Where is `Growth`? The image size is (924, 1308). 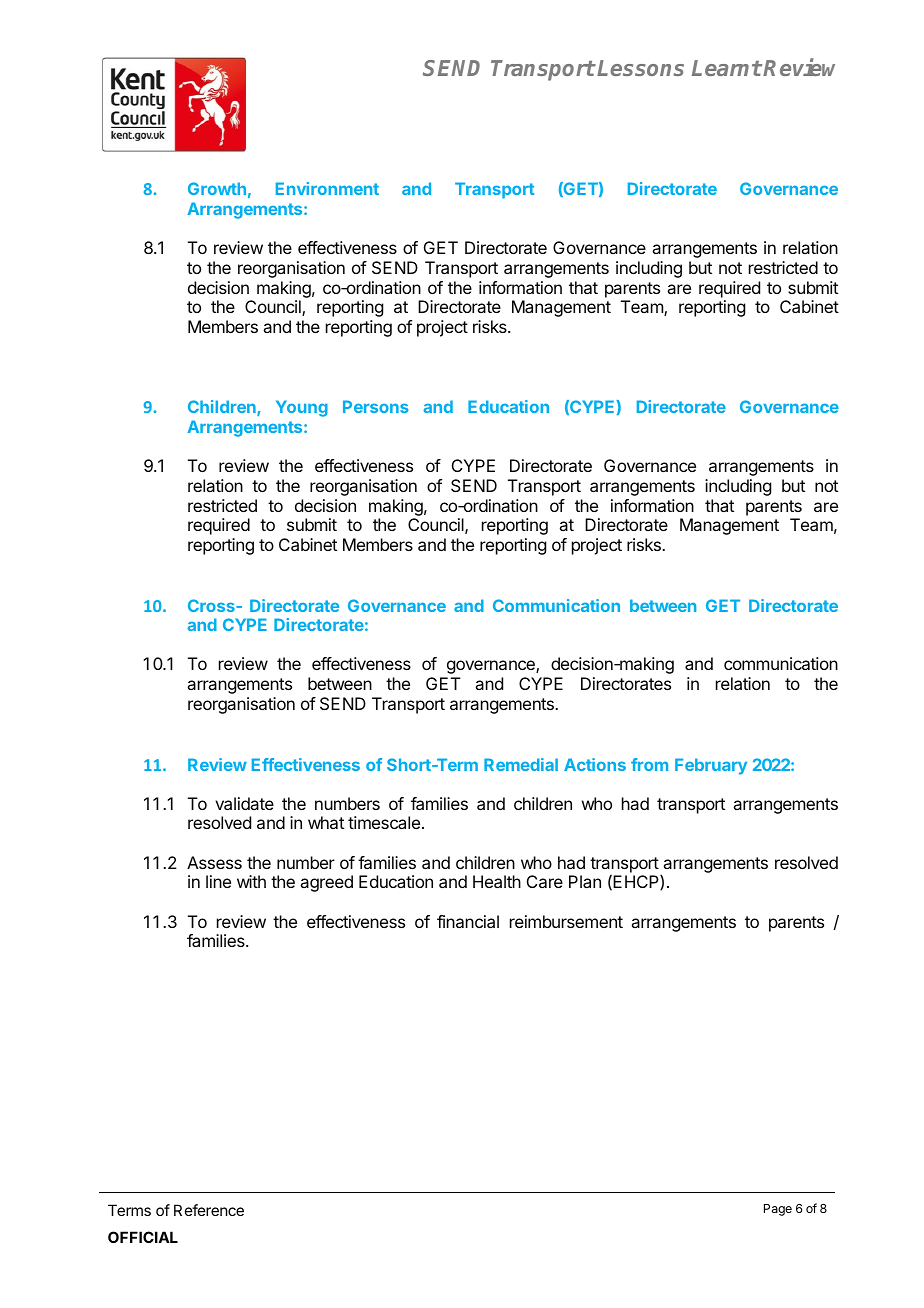
Growth is located at coordinates (217, 188).
